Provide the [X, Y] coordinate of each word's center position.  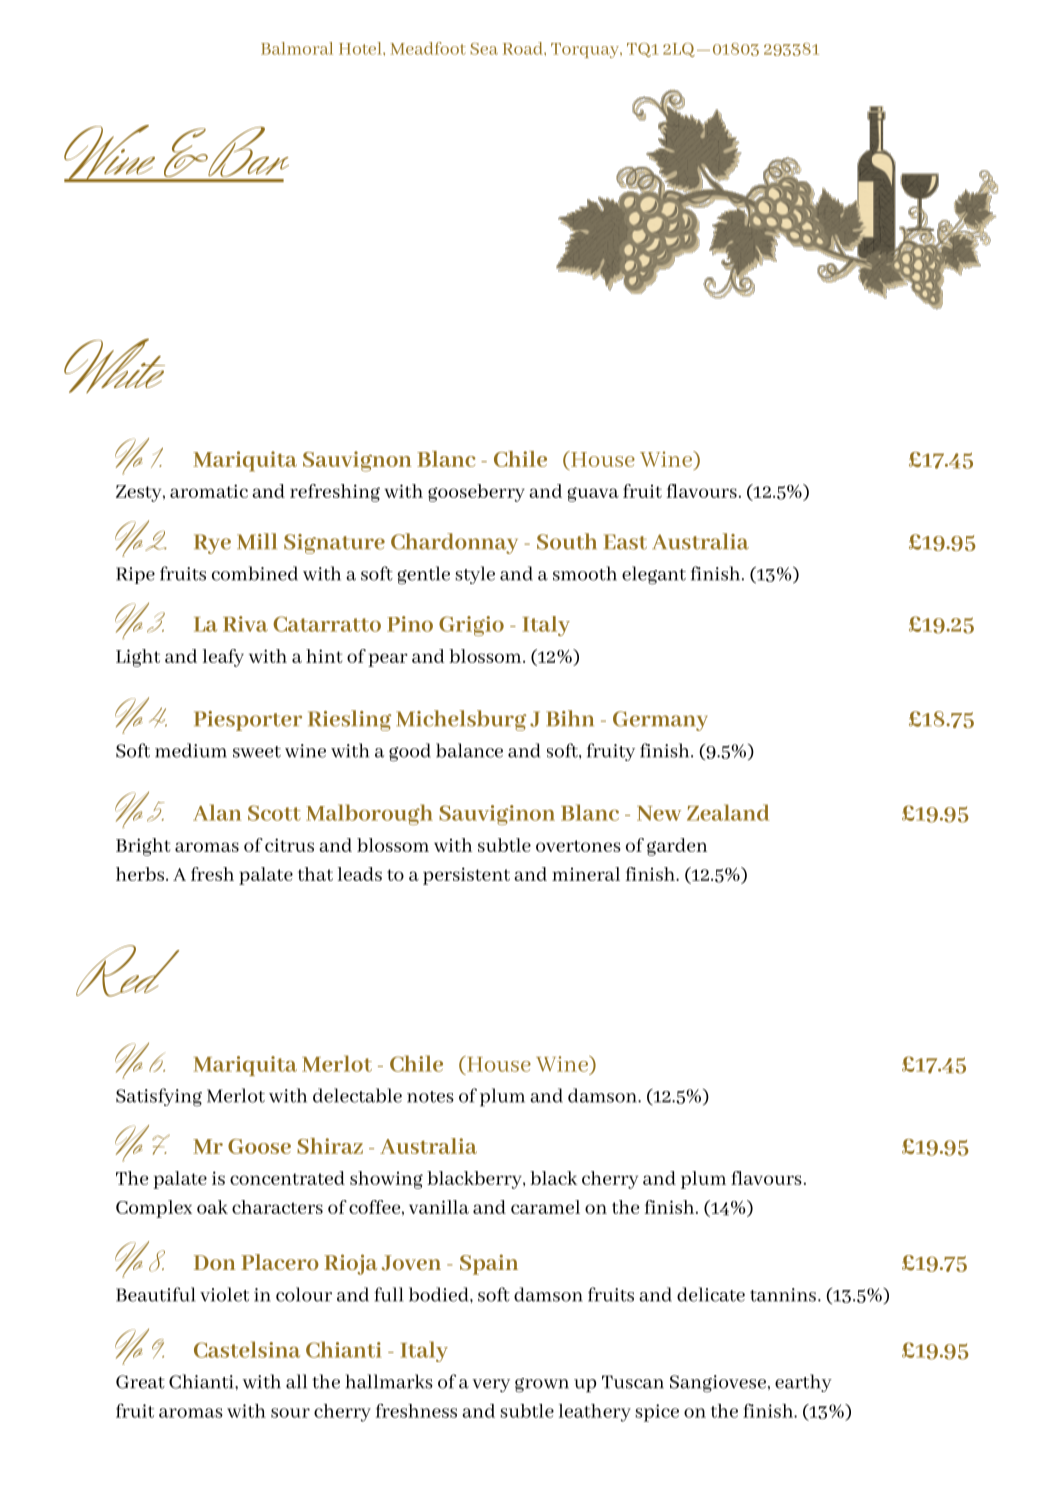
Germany [660, 721]
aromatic [209, 491]
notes [430, 1097]
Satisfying [159, 1097]
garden [677, 847]
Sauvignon [357, 461]
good [410, 752]
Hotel [361, 48]
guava [593, 494]
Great [140, 1382]
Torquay [586, 50]
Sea [484, 49]
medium [191, 750]
